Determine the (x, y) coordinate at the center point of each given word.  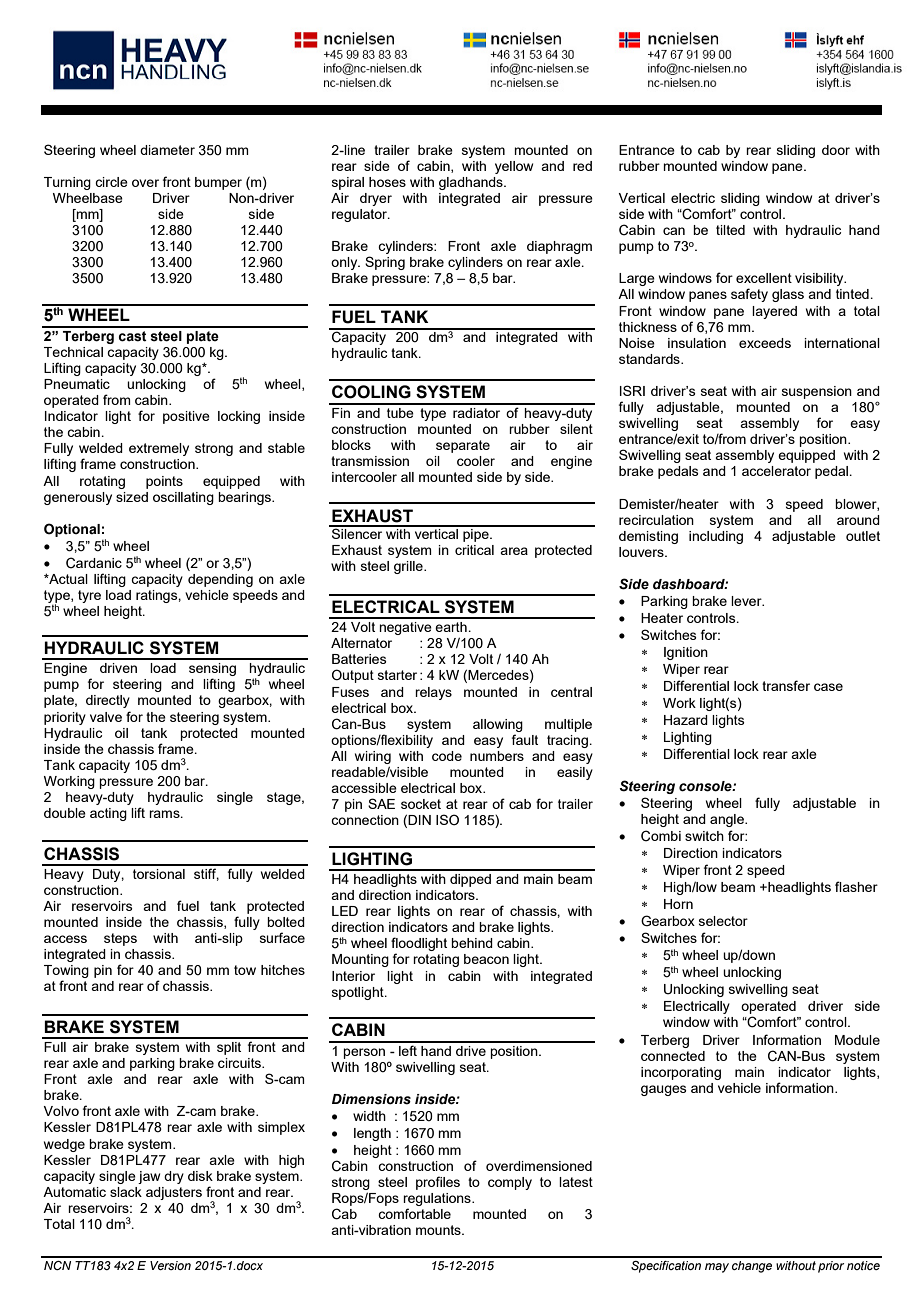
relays (433, 693)
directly (108, 701)
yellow (514, 167)
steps (120, 939)
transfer (786, 685)
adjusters (174, 1193)
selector (723, 921)
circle (111, 182)
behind (472, 943)
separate (463, 446)
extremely (159, 449)
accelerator (776, 471)
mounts (439, 1230)
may (717, 1268)
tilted (730, 230)
